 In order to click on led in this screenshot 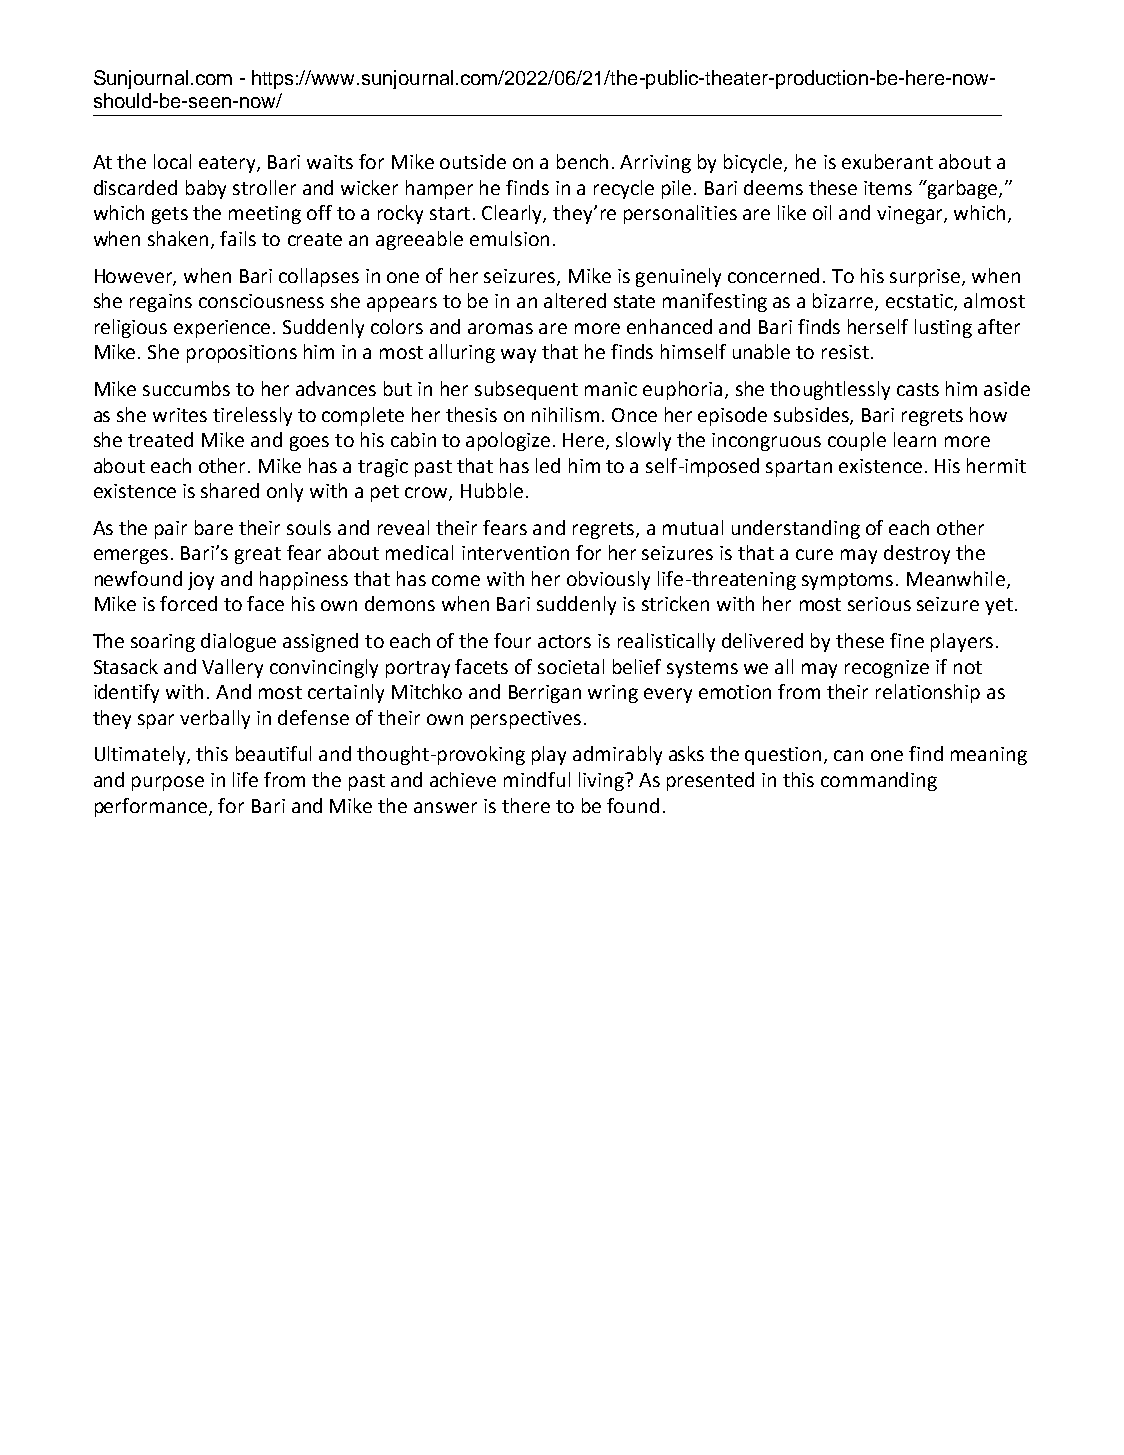, I will do `click(548, 465)`.
